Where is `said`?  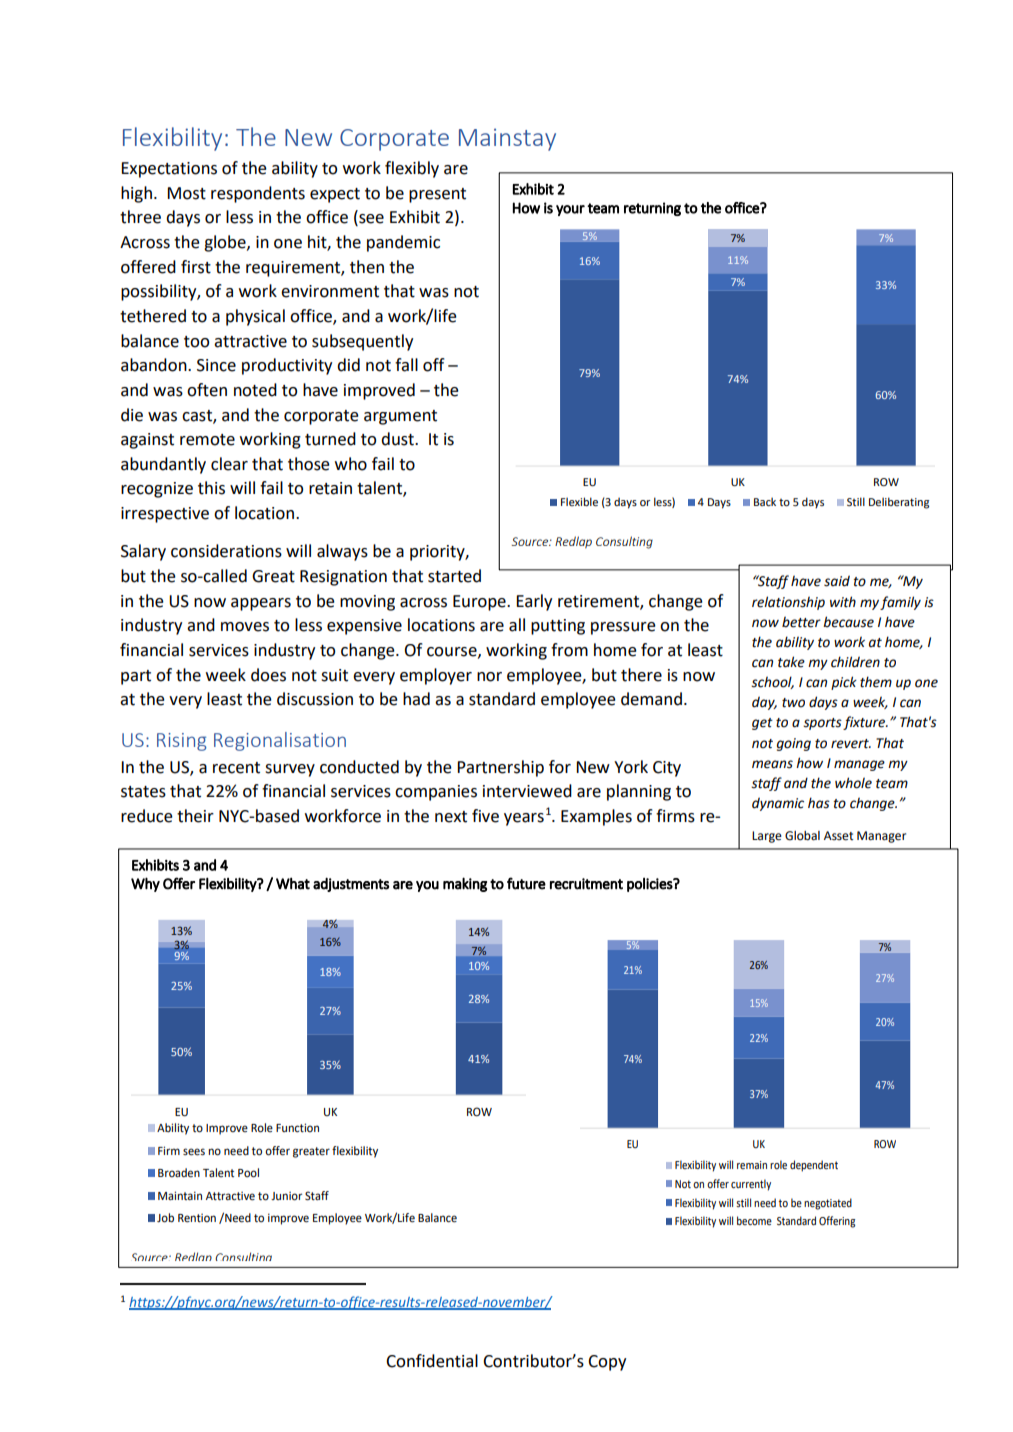
said is located at coordinates (837, 581).
